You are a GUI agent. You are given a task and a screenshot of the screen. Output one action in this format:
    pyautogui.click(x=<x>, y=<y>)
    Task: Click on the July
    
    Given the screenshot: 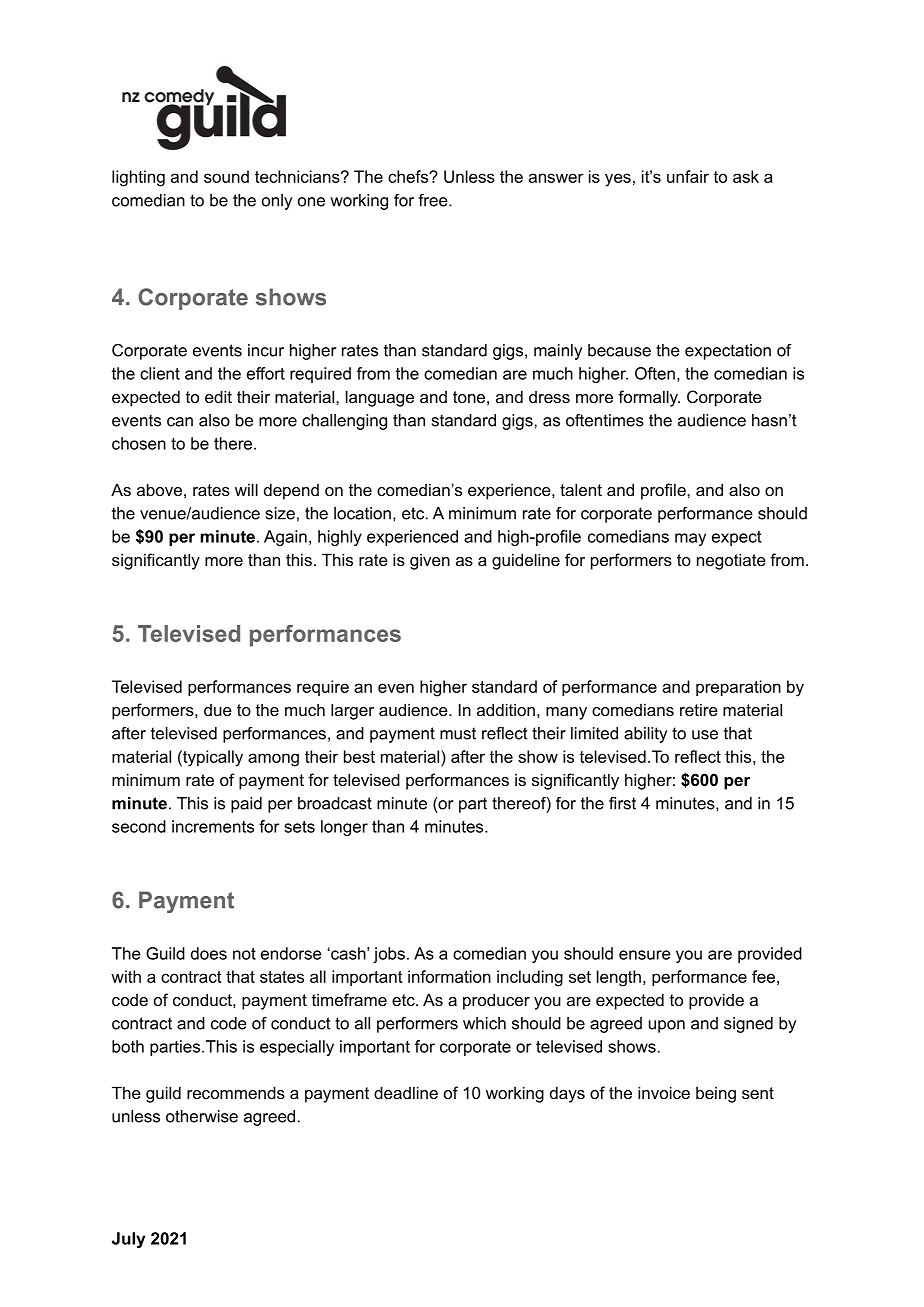 What is the action you would take?
    pyautogui.click(x=128, y=1240)
